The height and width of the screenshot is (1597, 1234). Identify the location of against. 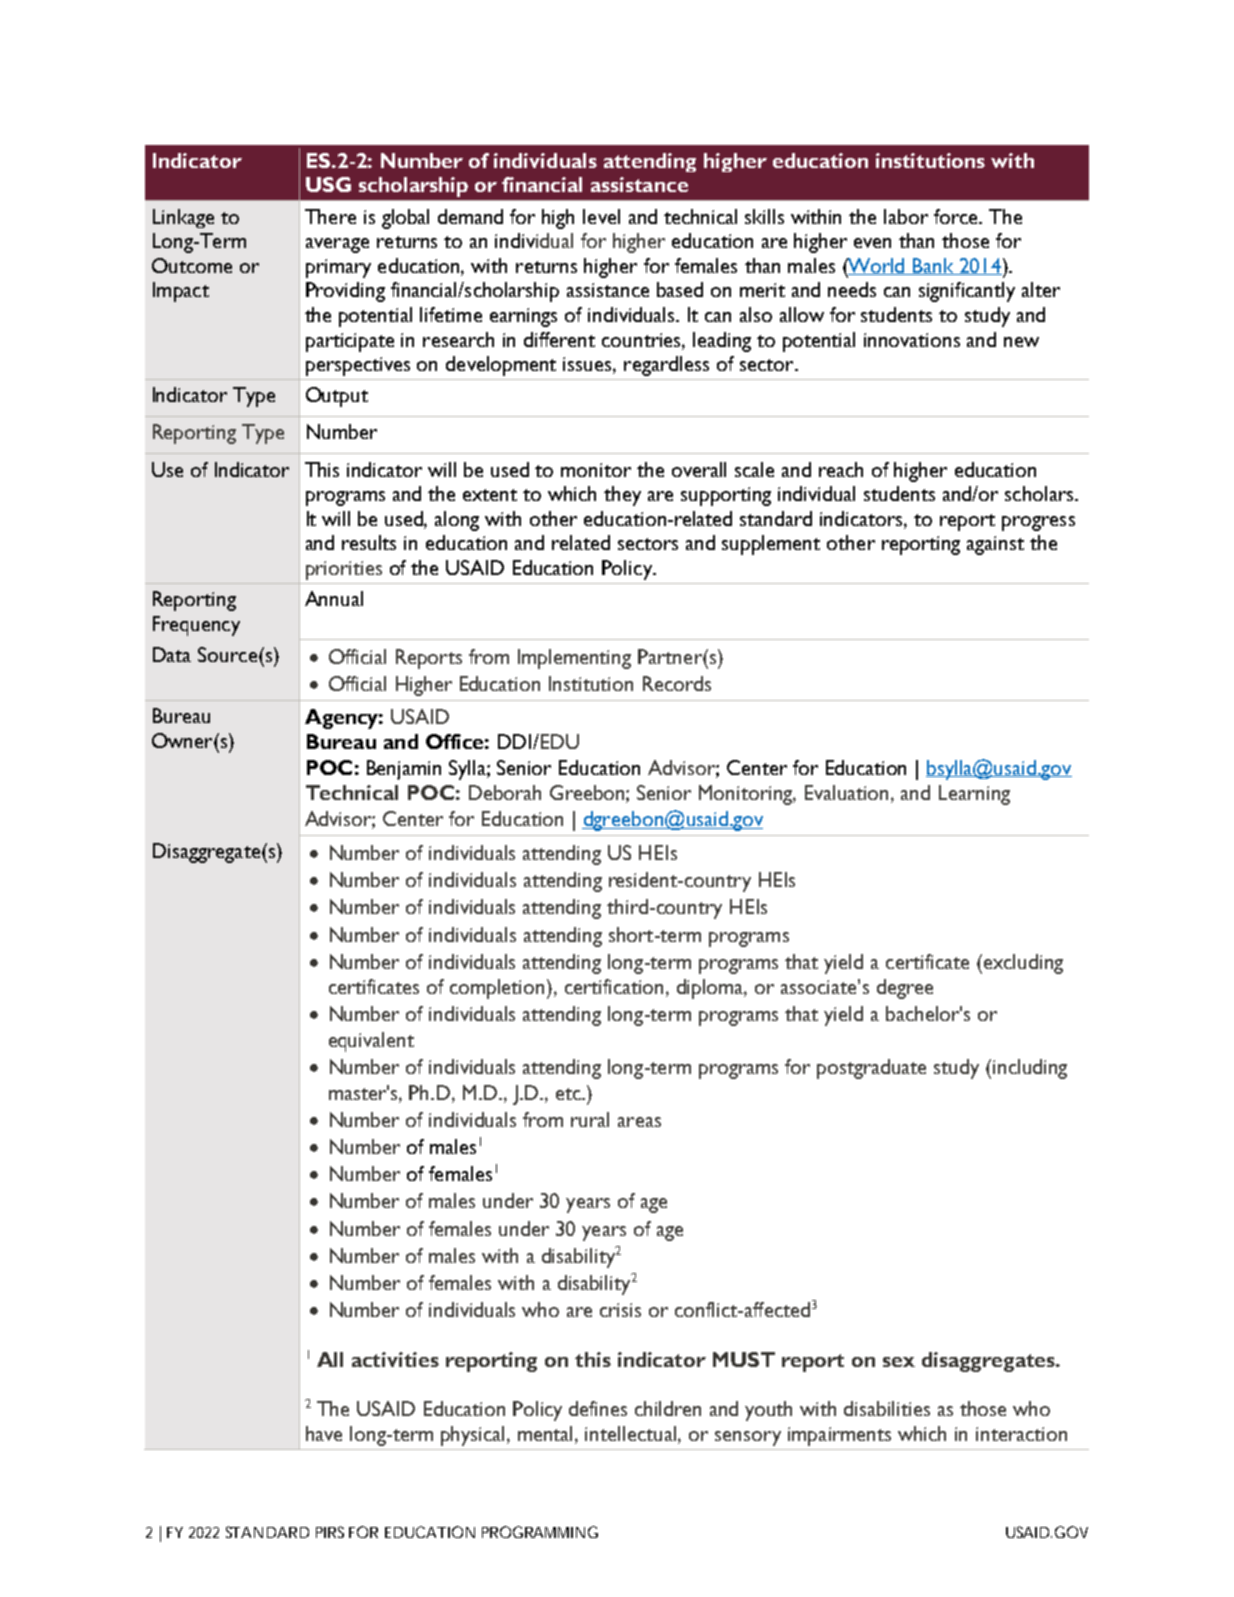
(995, 545).
